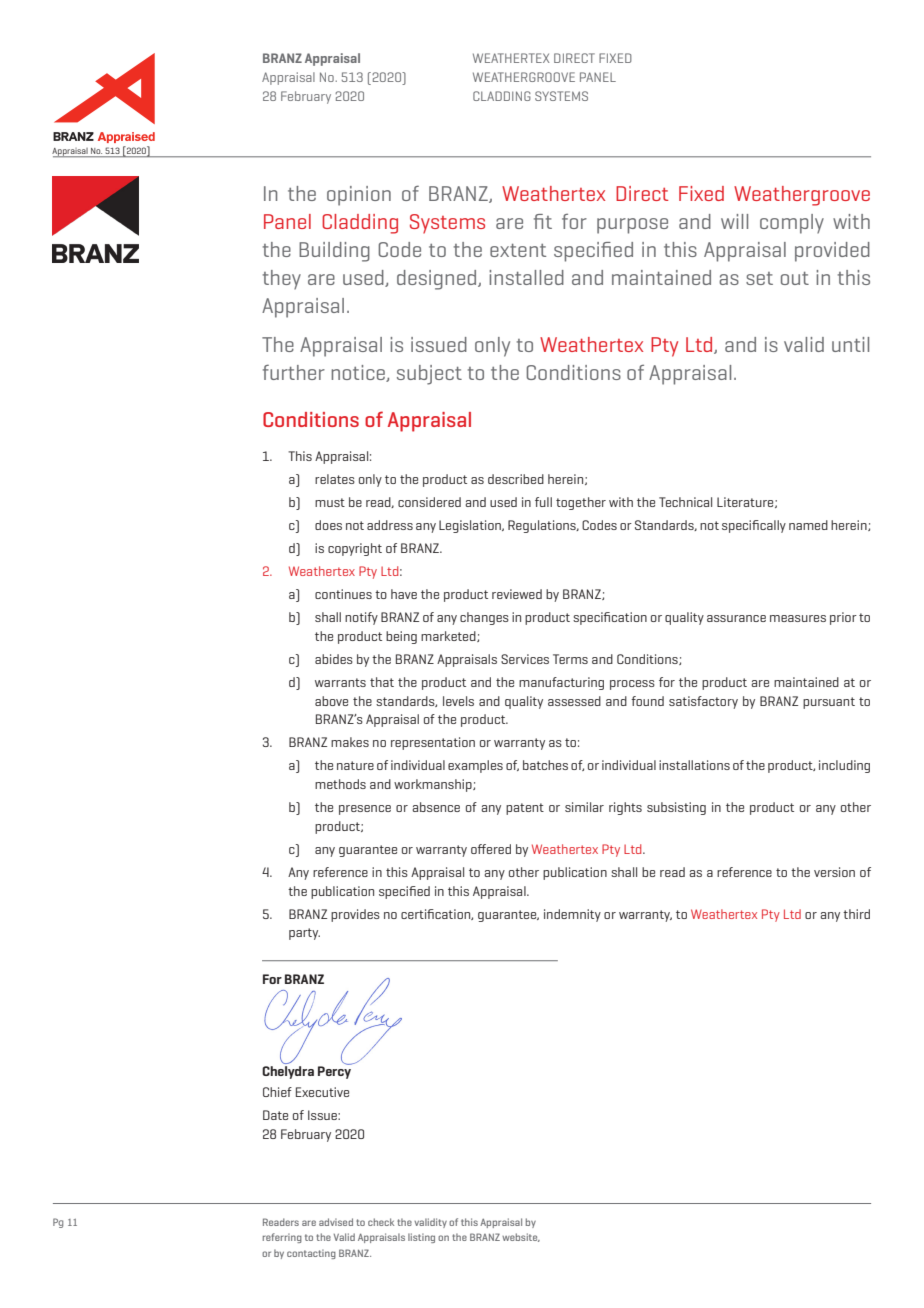 The image size is (924, 1308). I want to click on indemnity, so click(572, 915).
